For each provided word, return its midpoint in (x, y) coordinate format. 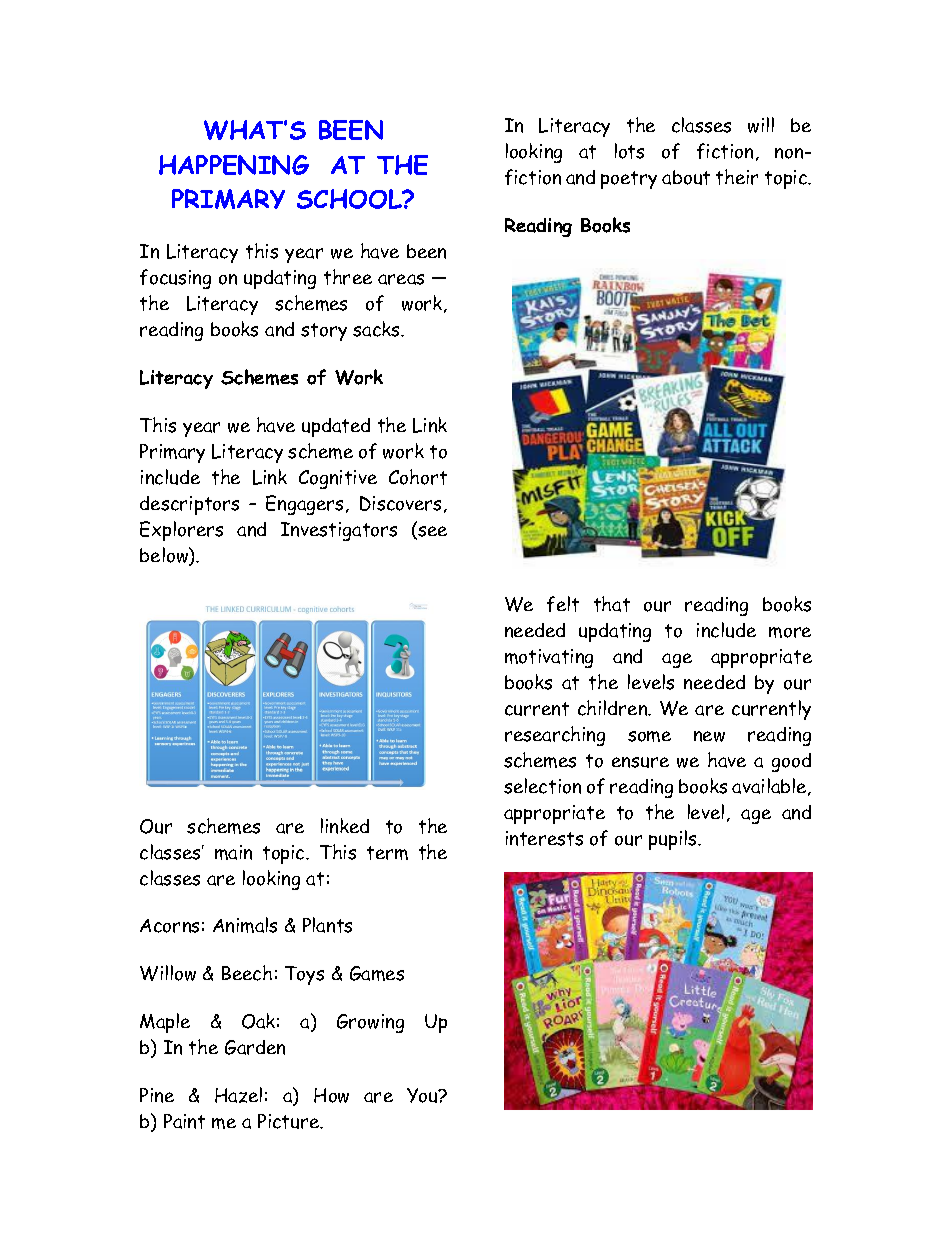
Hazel (238, 1095)
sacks (377, 329)
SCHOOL (350, 199)
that (612, 604)
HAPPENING (234, 165)
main (233, 852)
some (649, 736)
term (387, 853)
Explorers (181, 531)
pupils (674, 840)
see (431, 533)
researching (555, 736)
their (737, 177)
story (324, 332)
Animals (245, 925)
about (686, 177)
